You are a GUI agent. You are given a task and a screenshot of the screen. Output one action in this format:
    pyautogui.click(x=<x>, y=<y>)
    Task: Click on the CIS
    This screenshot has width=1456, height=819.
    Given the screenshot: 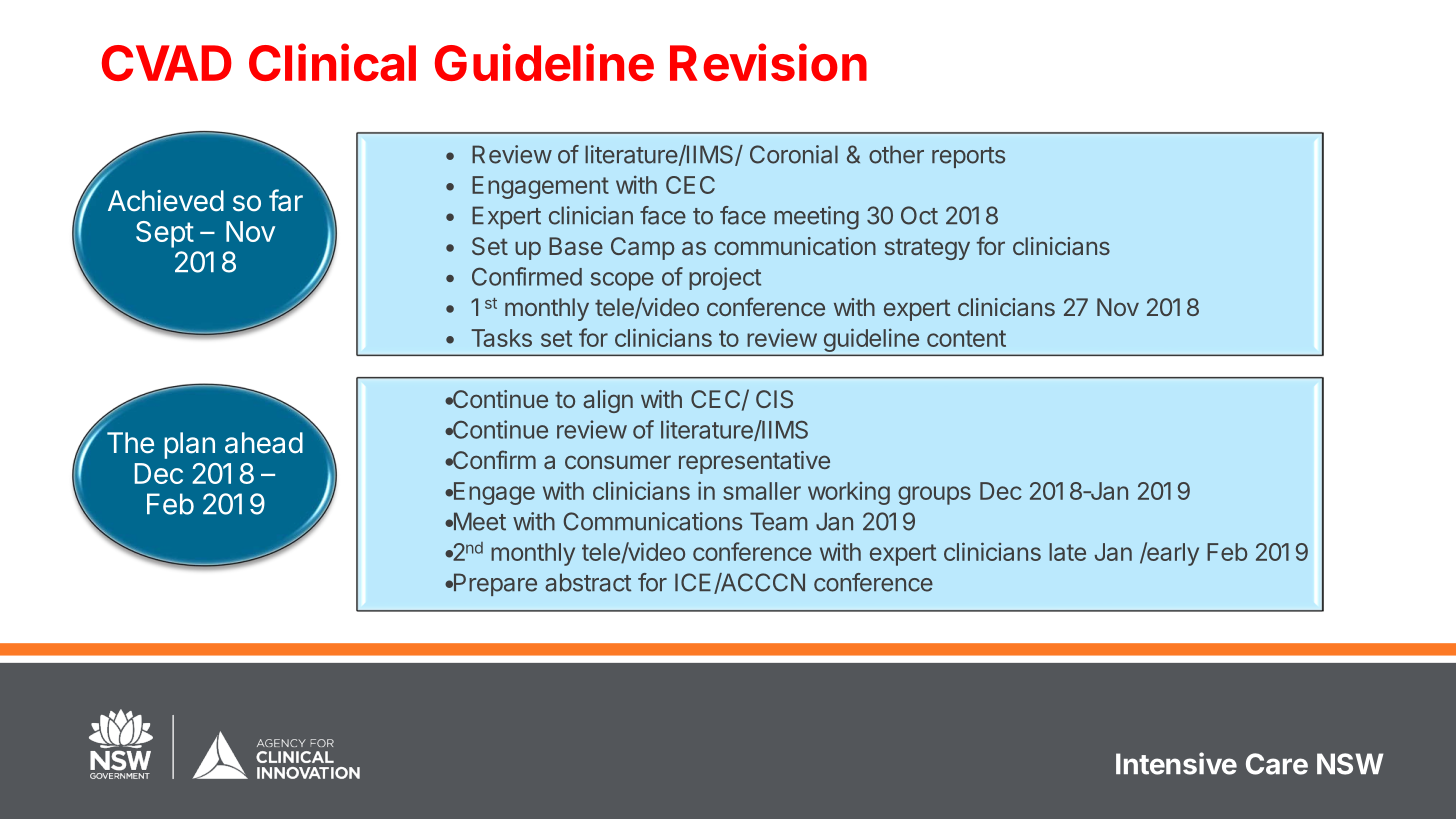 What is the action you would take?
    pyautogui.click(x=774, y=399)
